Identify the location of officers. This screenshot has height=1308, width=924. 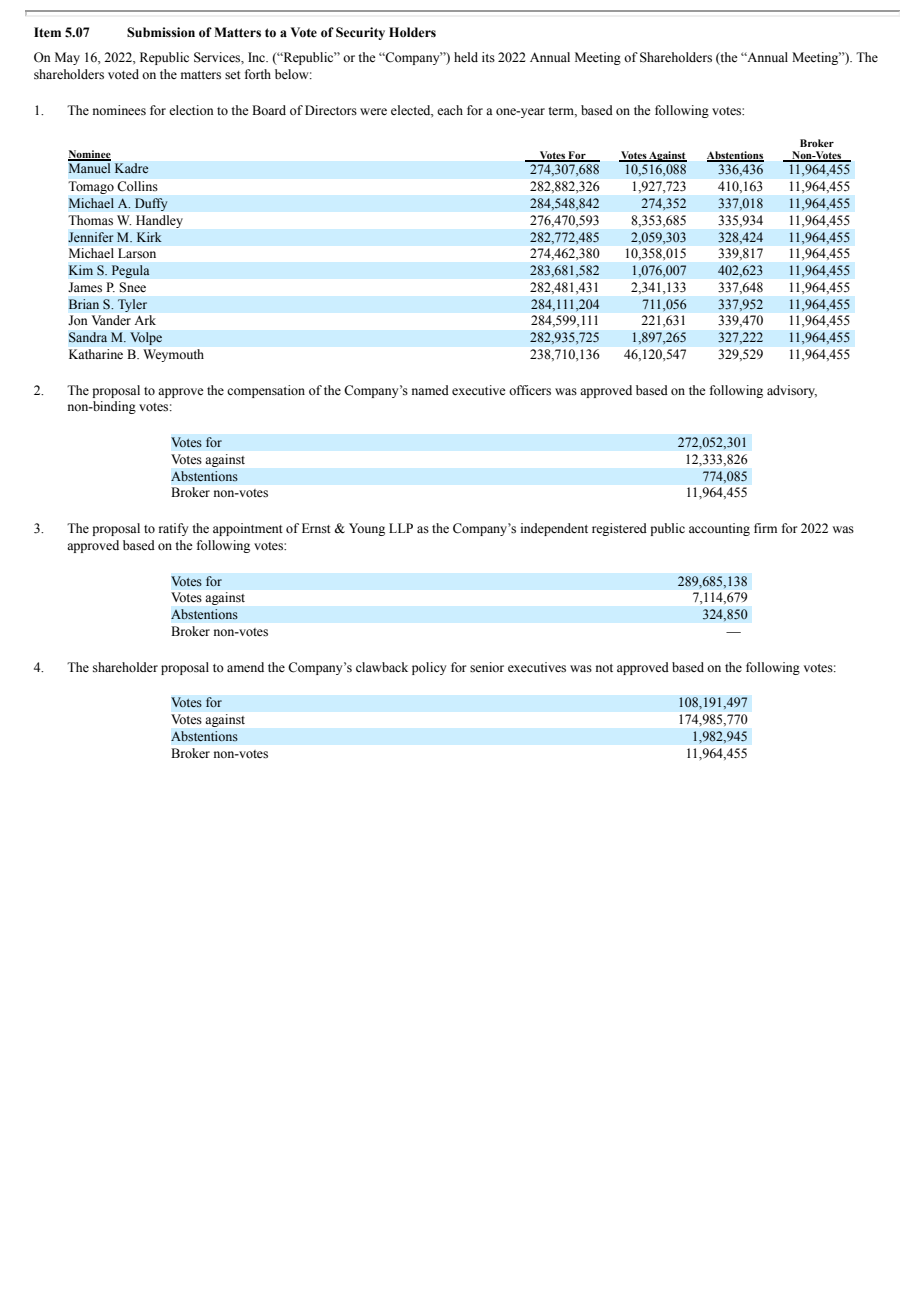
(530, 390).
